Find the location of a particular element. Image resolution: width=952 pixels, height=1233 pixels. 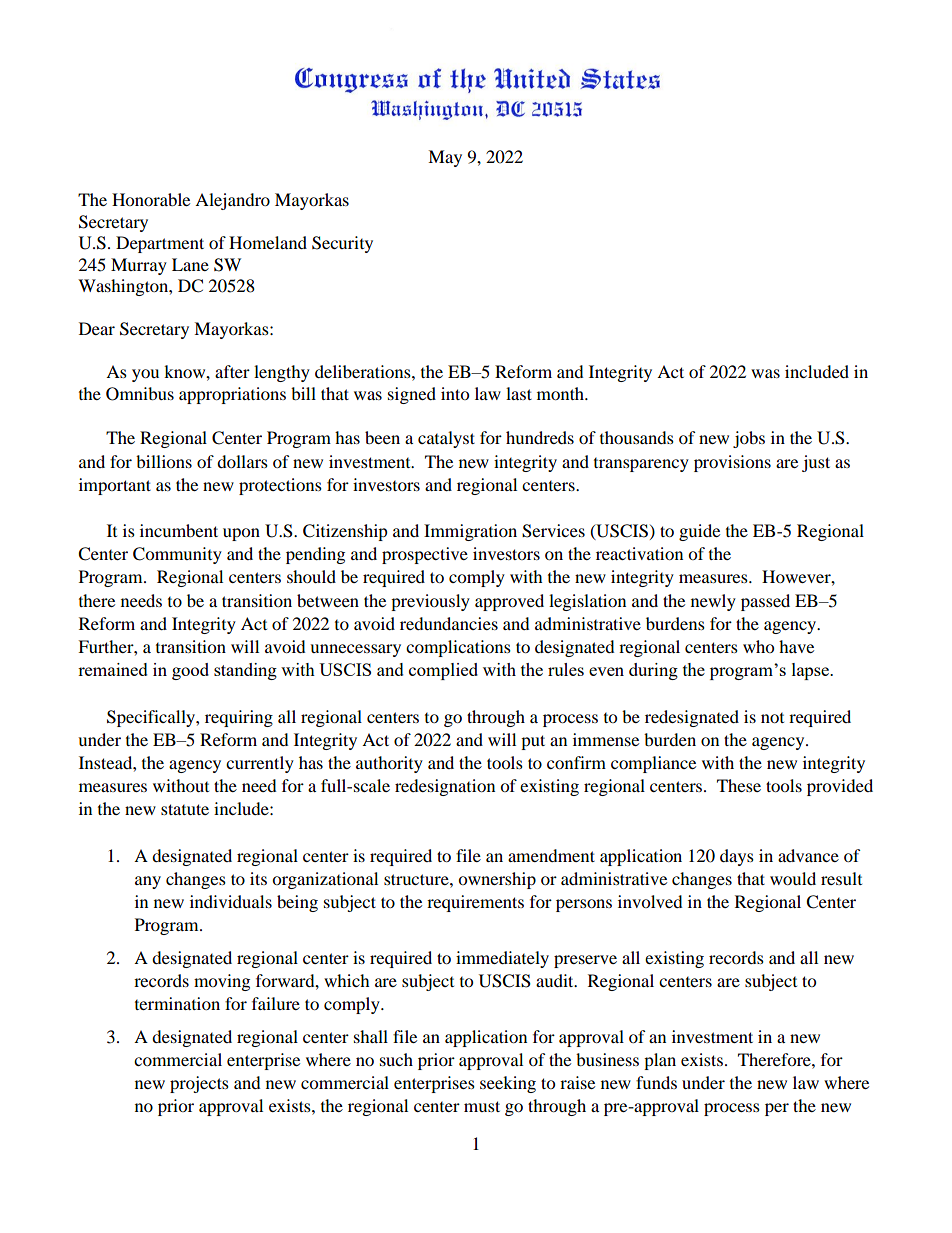

catalyst is located at coordinates (446, 439).
